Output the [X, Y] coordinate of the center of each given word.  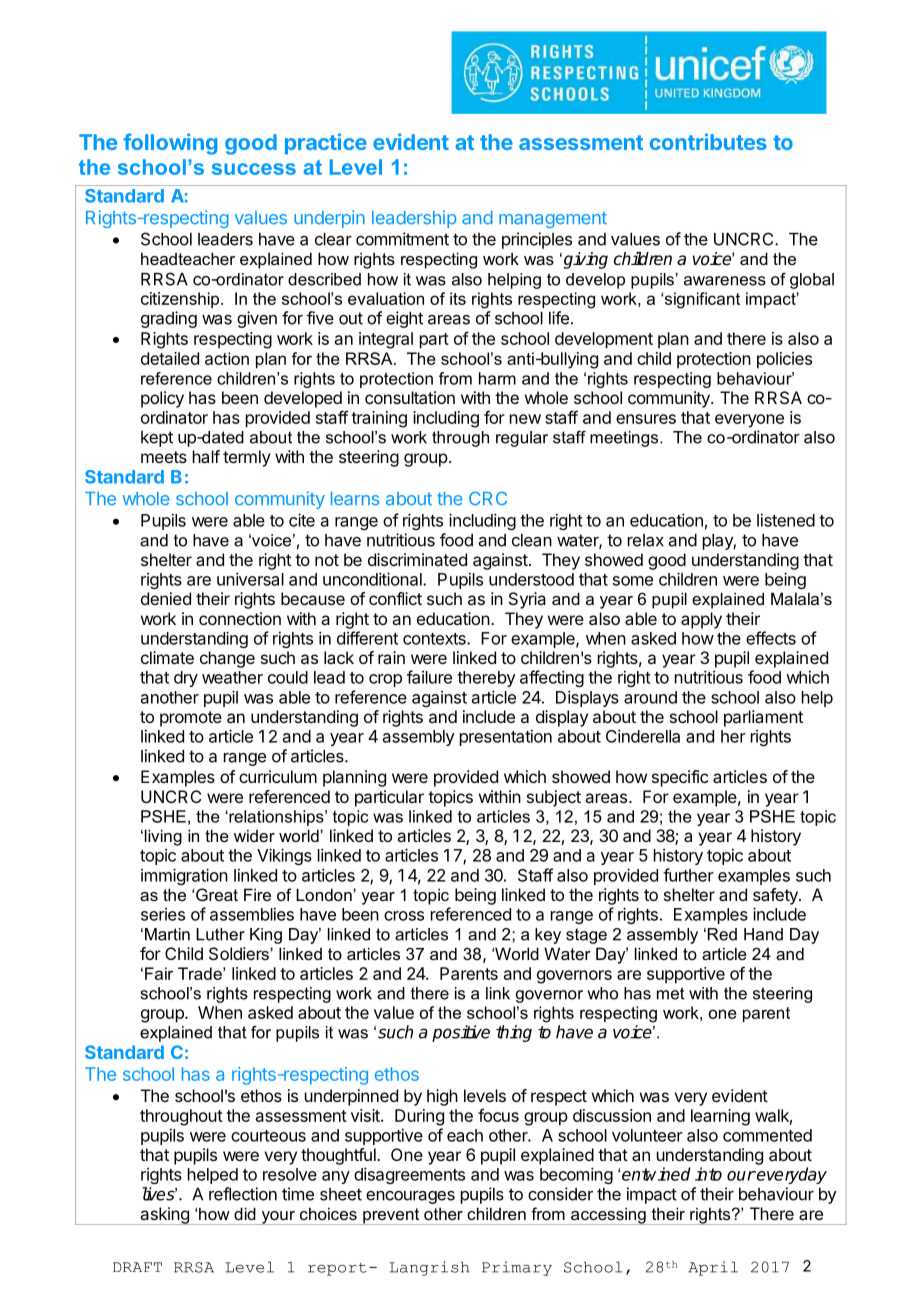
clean [532, 540]
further [688, 875]
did [245, 1213]
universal [250, 579]
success [254, 169]
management [553, 220]
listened [786, 520]
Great [217, 894]
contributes [708, 141]
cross [404, 916]
